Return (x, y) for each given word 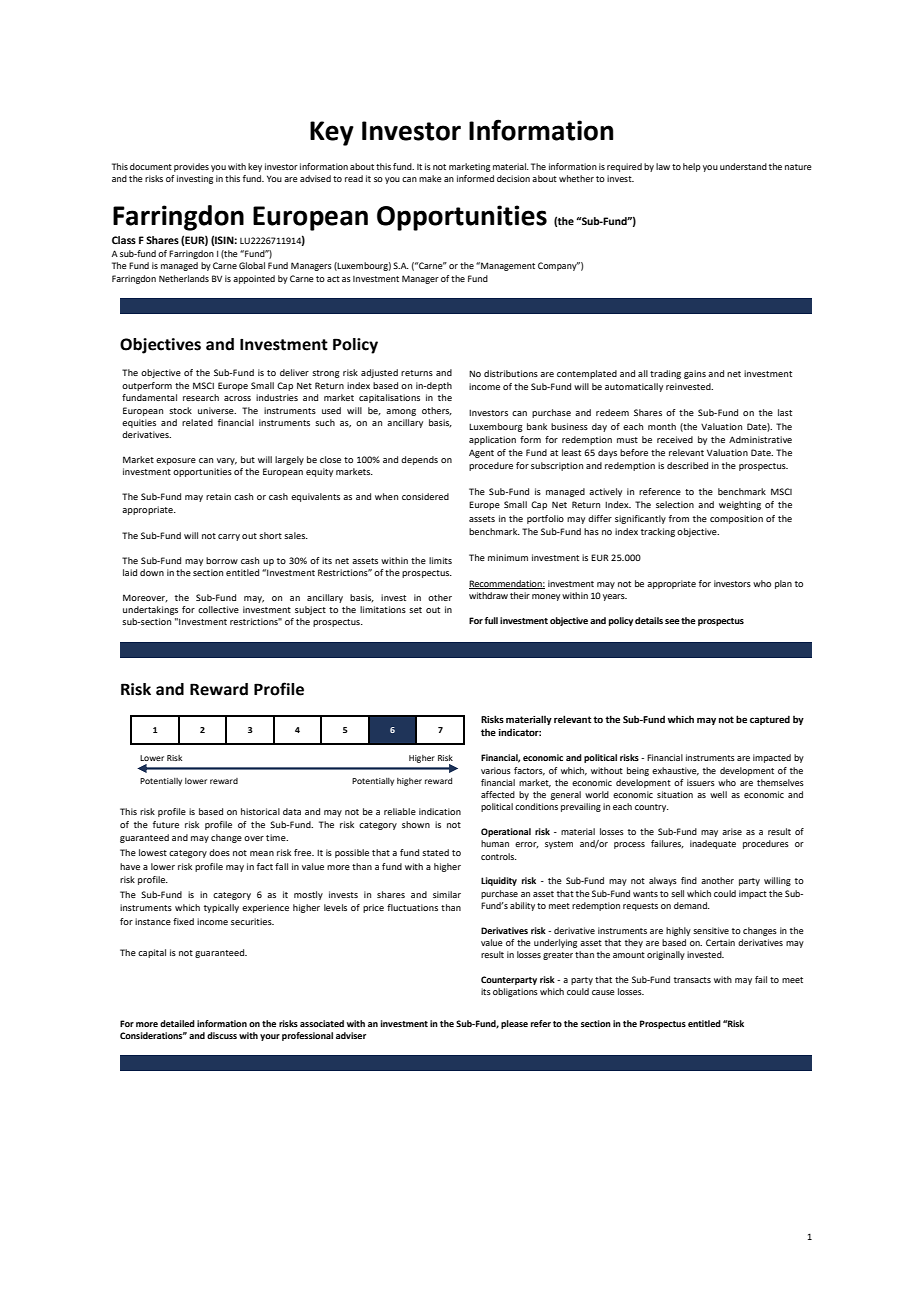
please (514, 1024)
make (430, 178)
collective (218, 609)
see (673, 621)
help (692, 167)
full (491, 620)
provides (191, 167)
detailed (177, 1023)
